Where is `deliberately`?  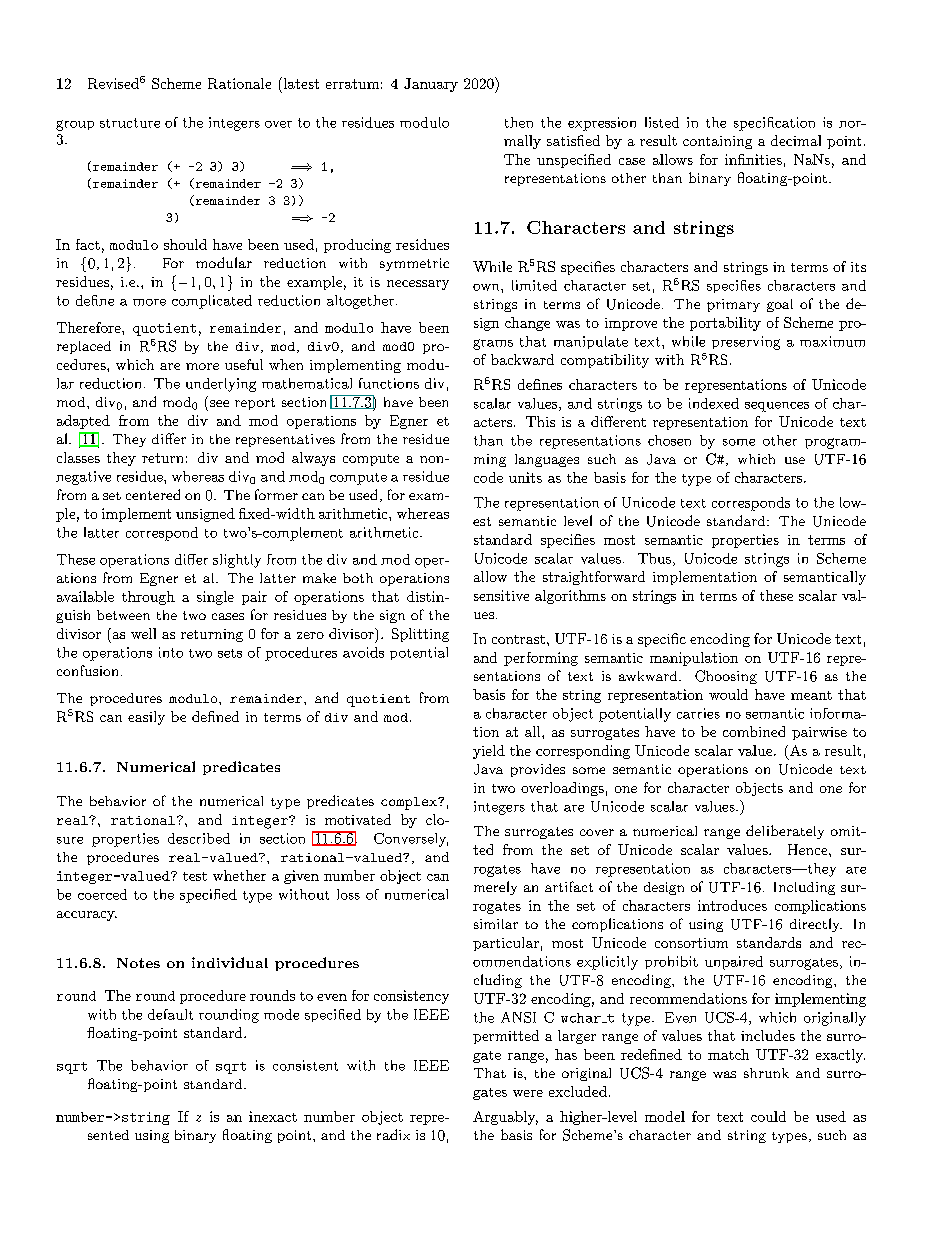
deliberately is located at coordinates (785, 832).
